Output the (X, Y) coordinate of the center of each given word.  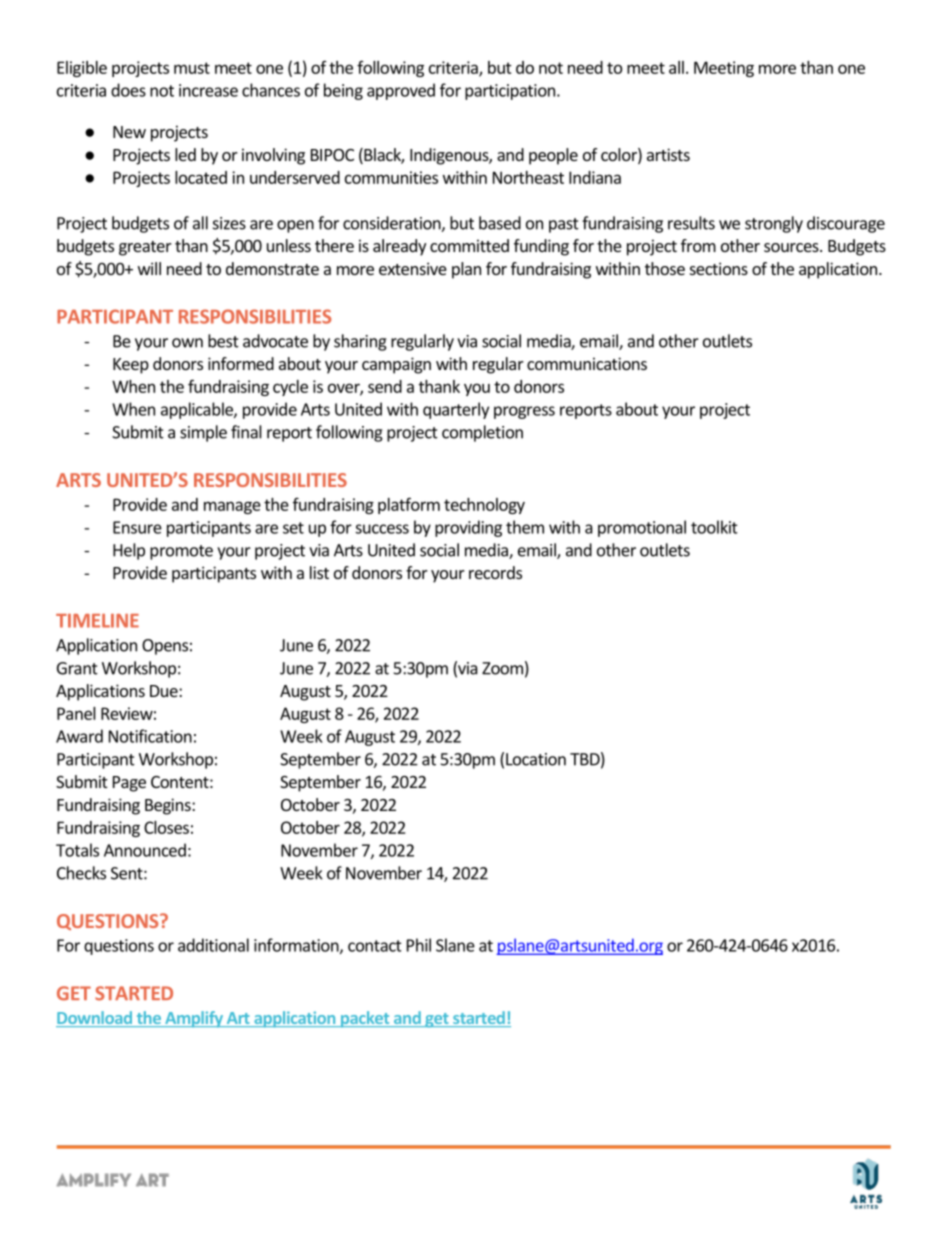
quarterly (456, 410)
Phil (419, 945)
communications (587, 363)
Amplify (194, 1019)
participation (511, 92)
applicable (198, 410)
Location (536, 759)
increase (208, 90)
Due (165, 691)
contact (375, 946)
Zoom (502, 668)
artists (668, 154)
